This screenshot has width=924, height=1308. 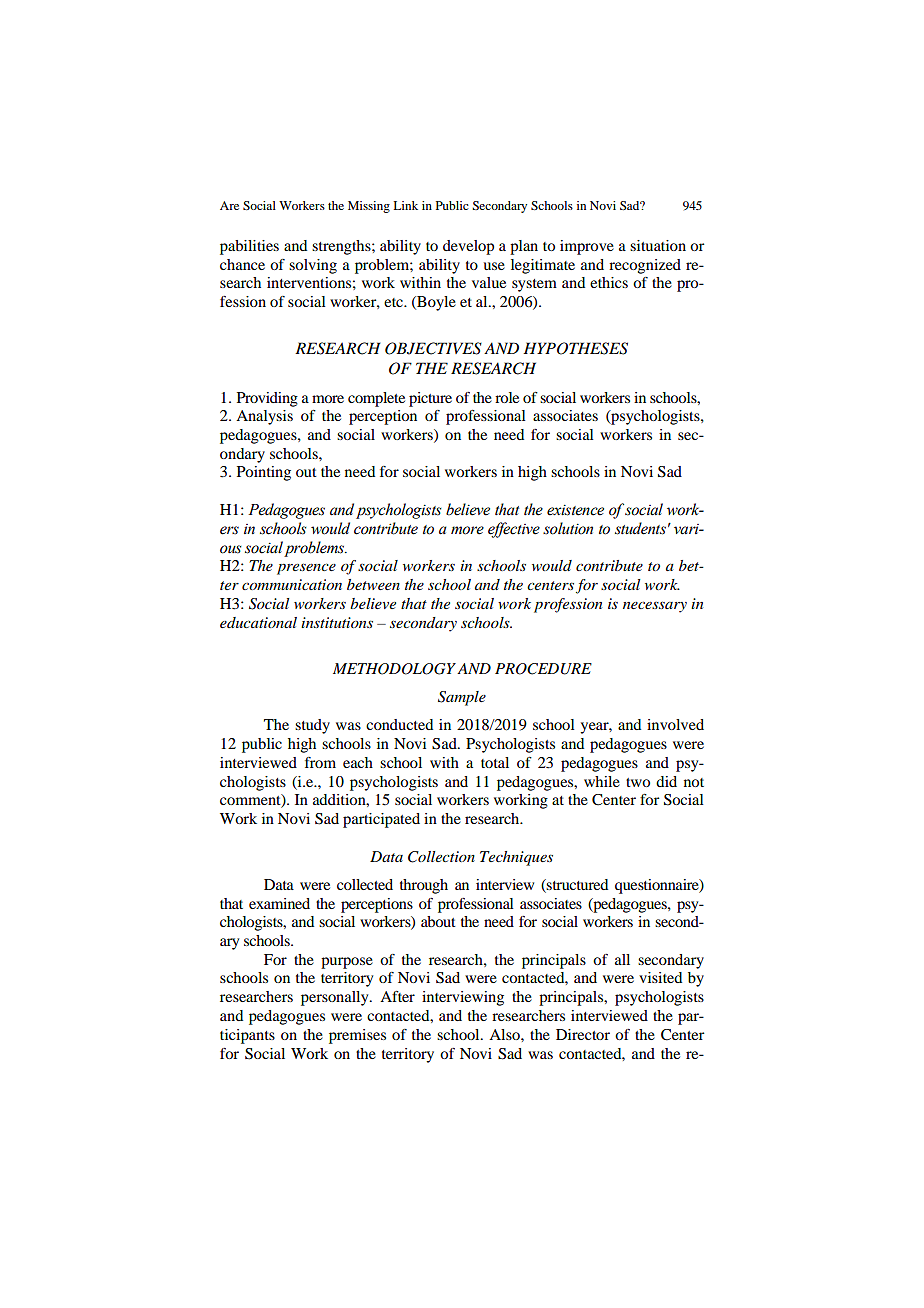 I want to click on two, so click(x=638, y=782).
